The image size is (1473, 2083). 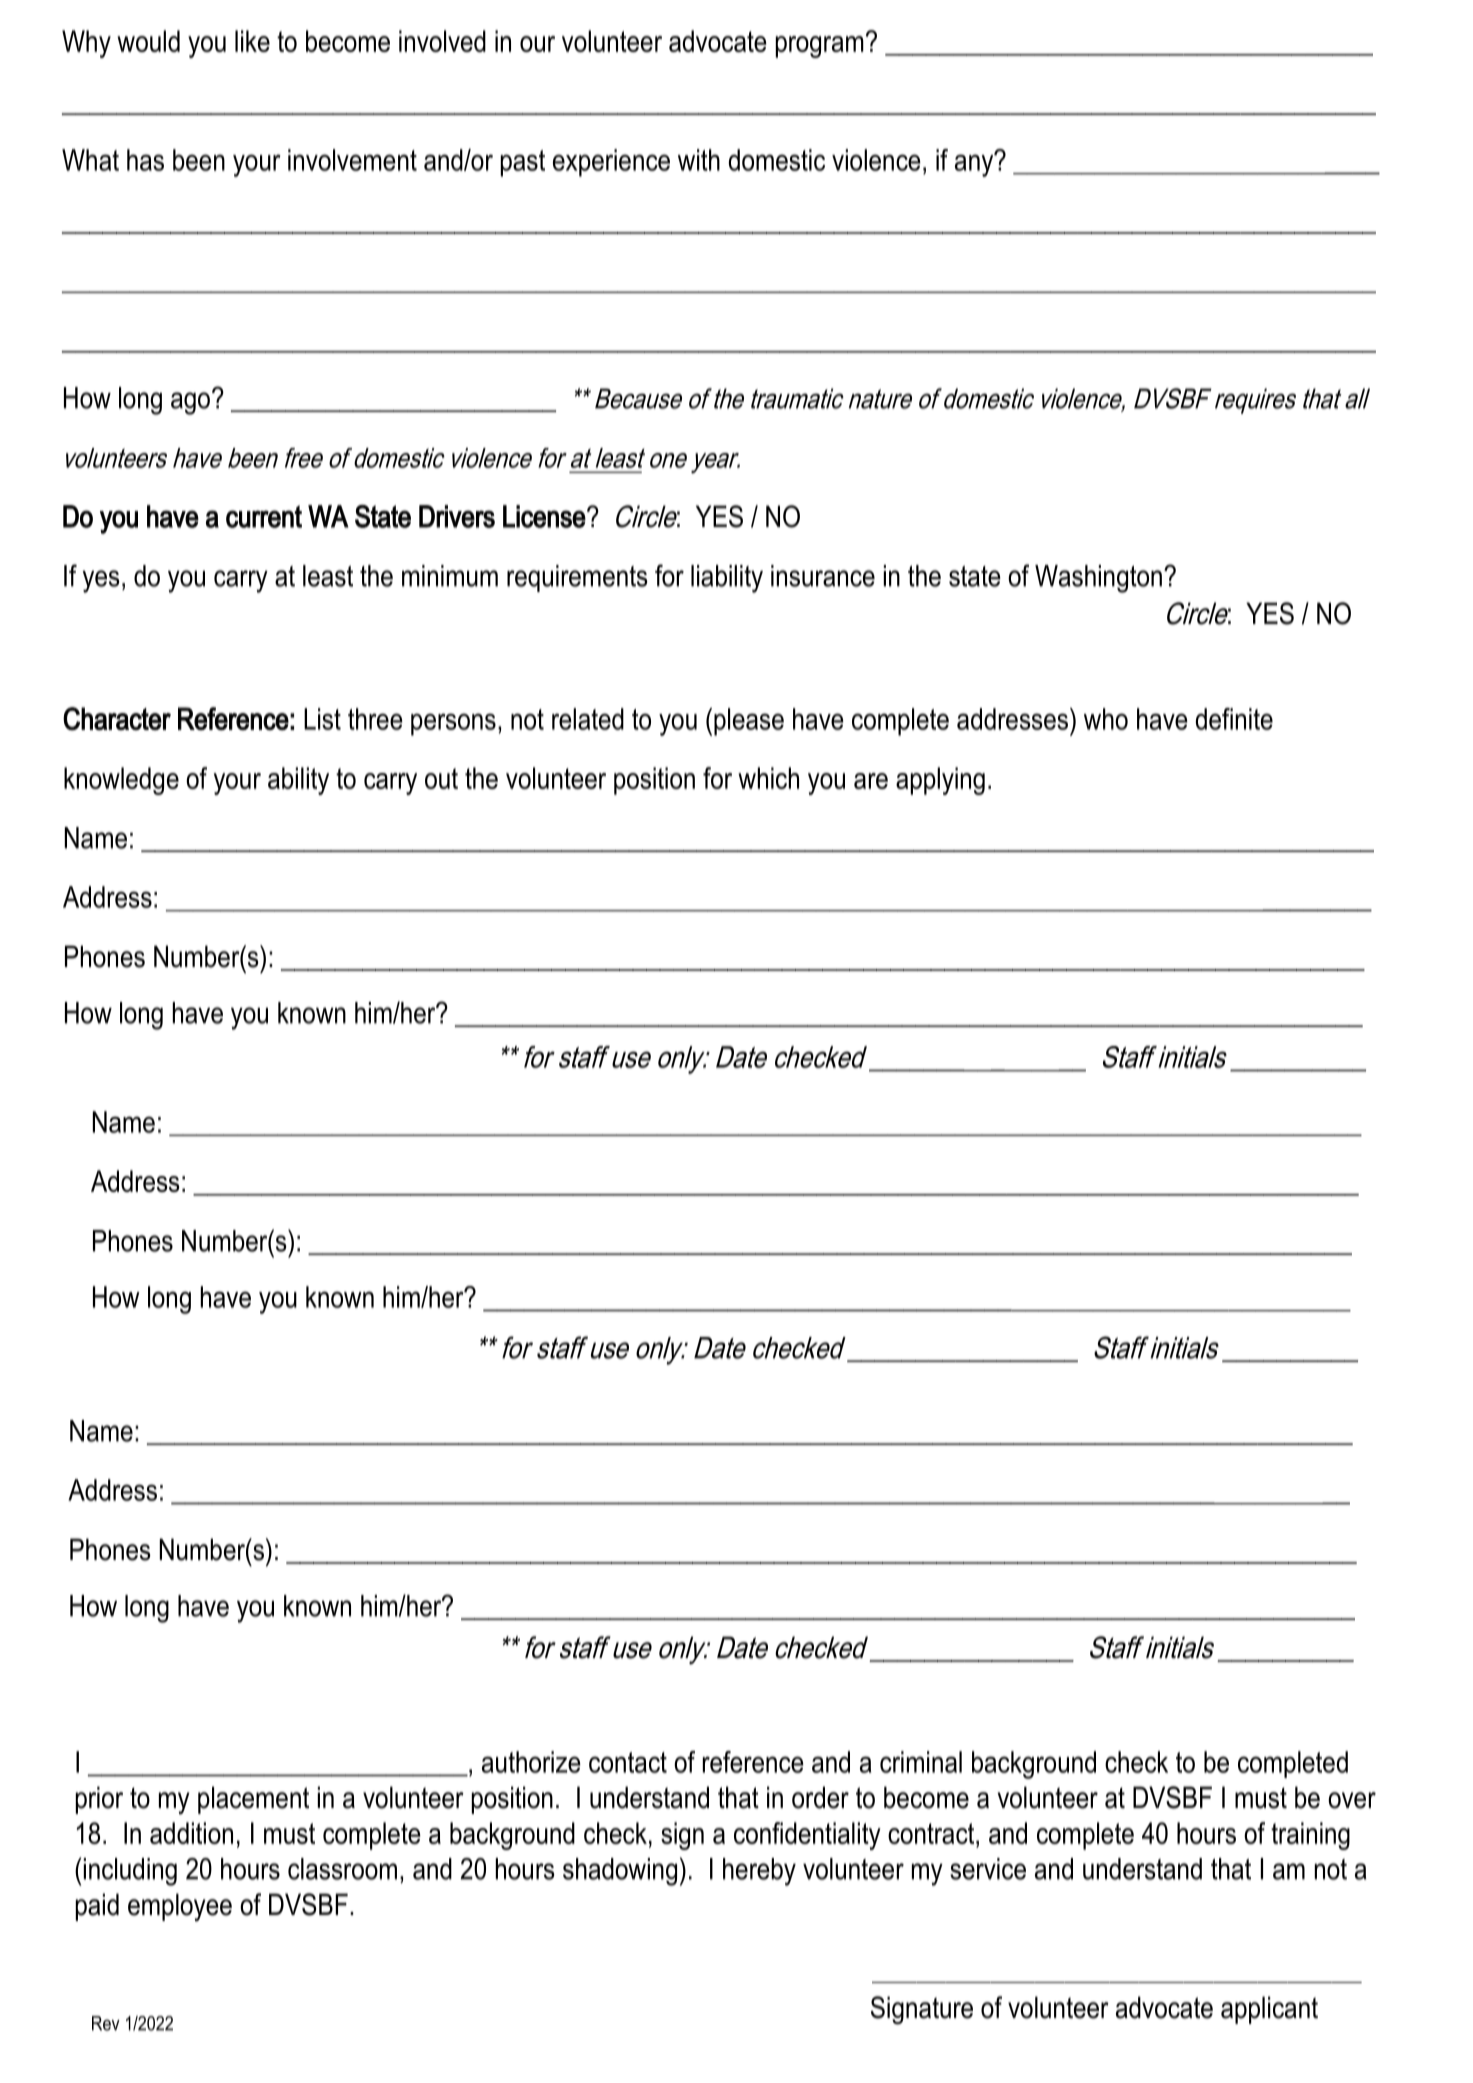 I want to click on with, so click(x=699, y=160).
